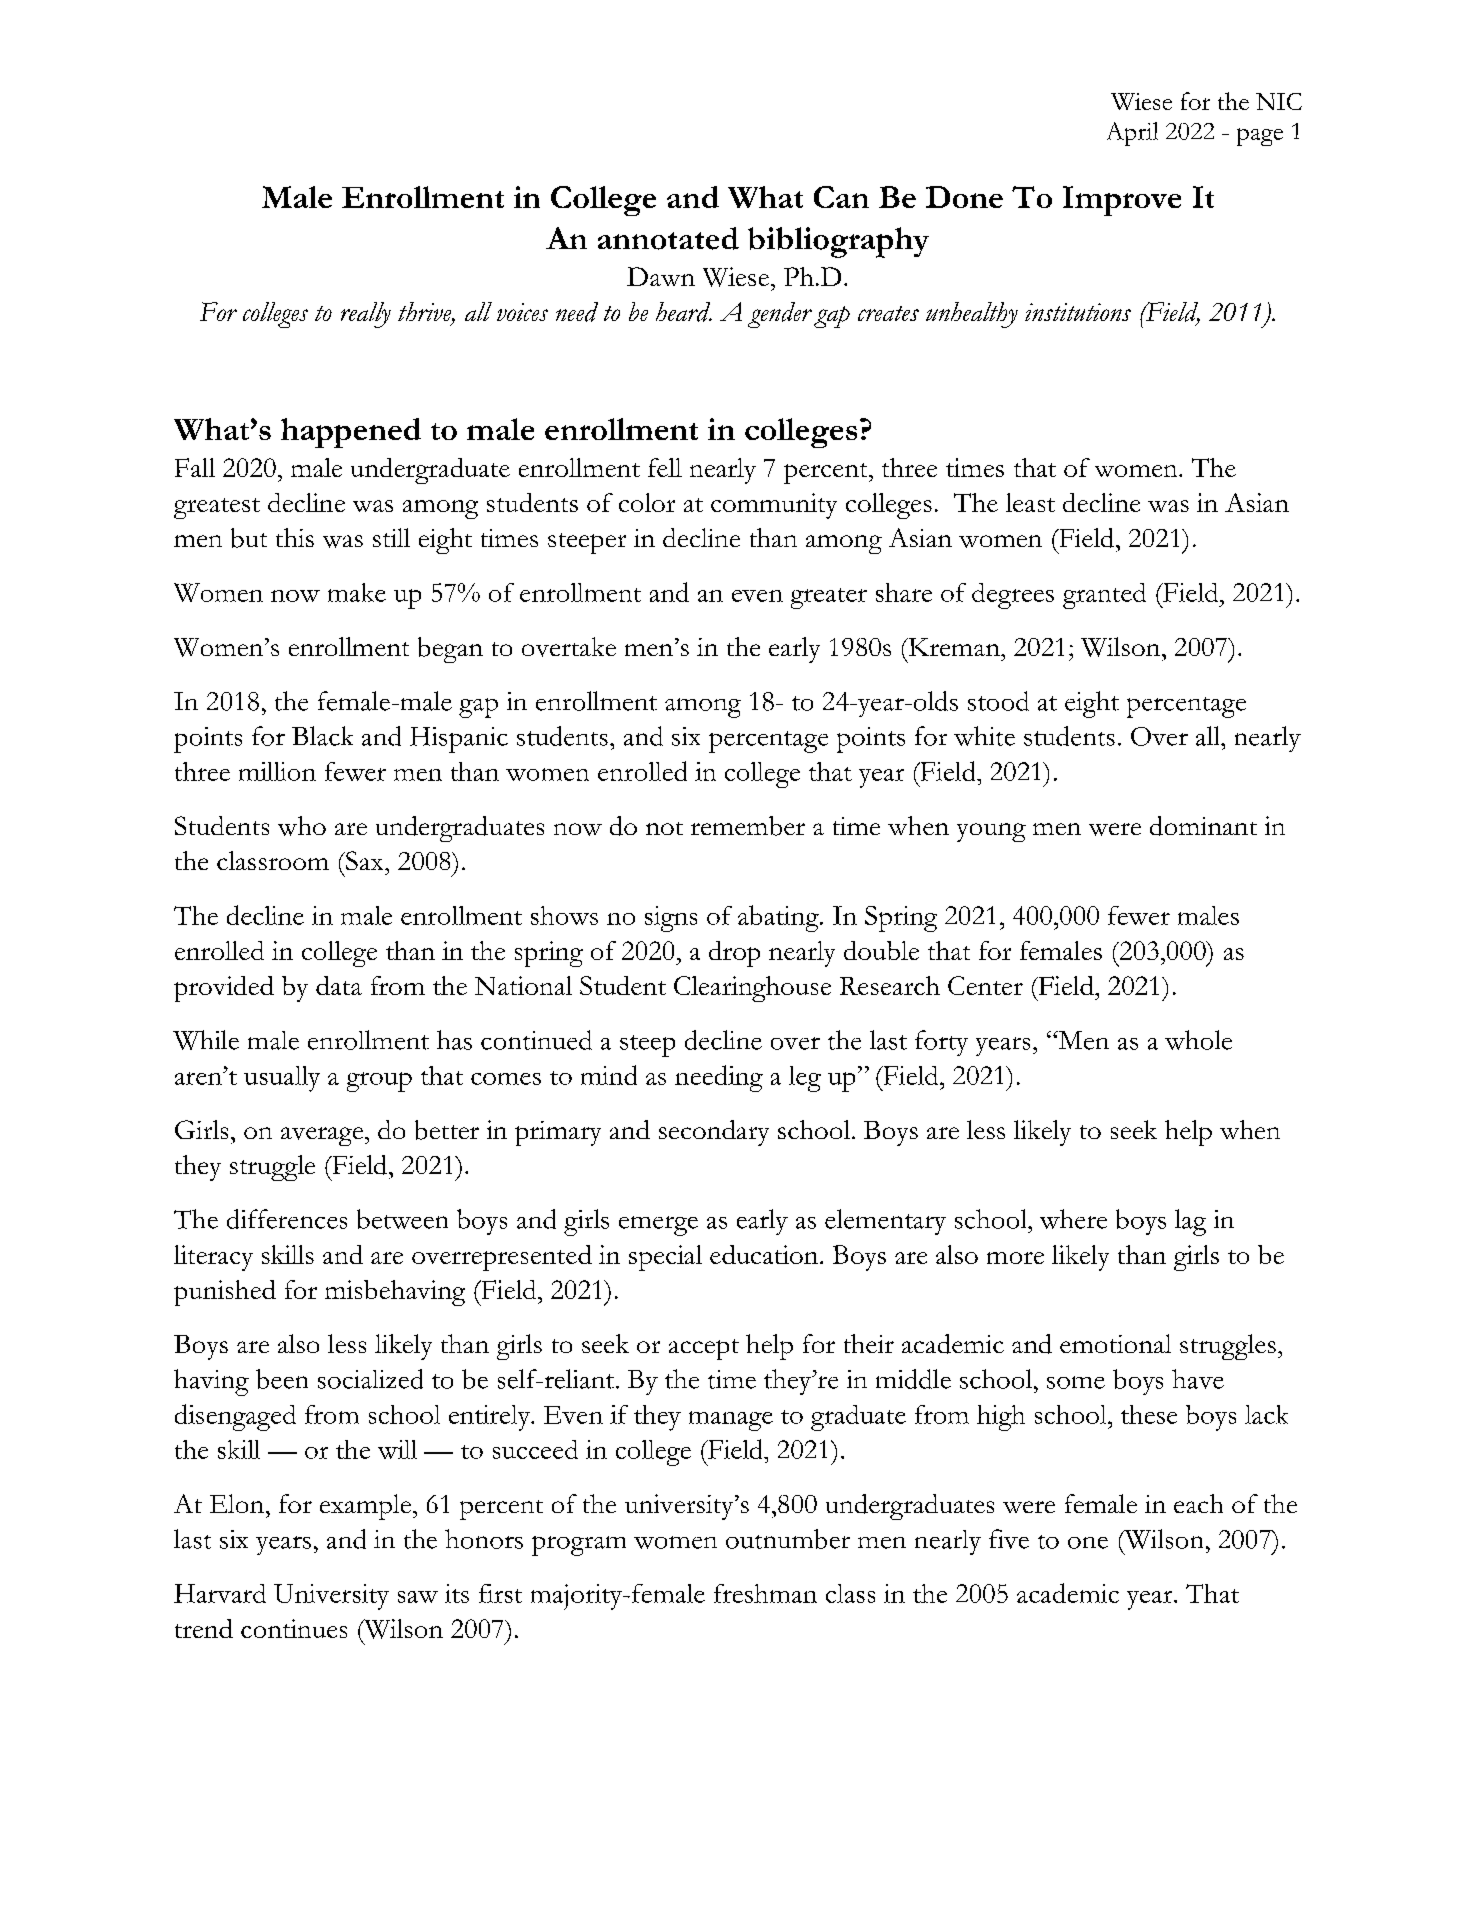 The width and height of the screenshot is (1476, 1910). Describe the element at coordinates (668, 238) in the screenshot. I see `annotated` at that location.
